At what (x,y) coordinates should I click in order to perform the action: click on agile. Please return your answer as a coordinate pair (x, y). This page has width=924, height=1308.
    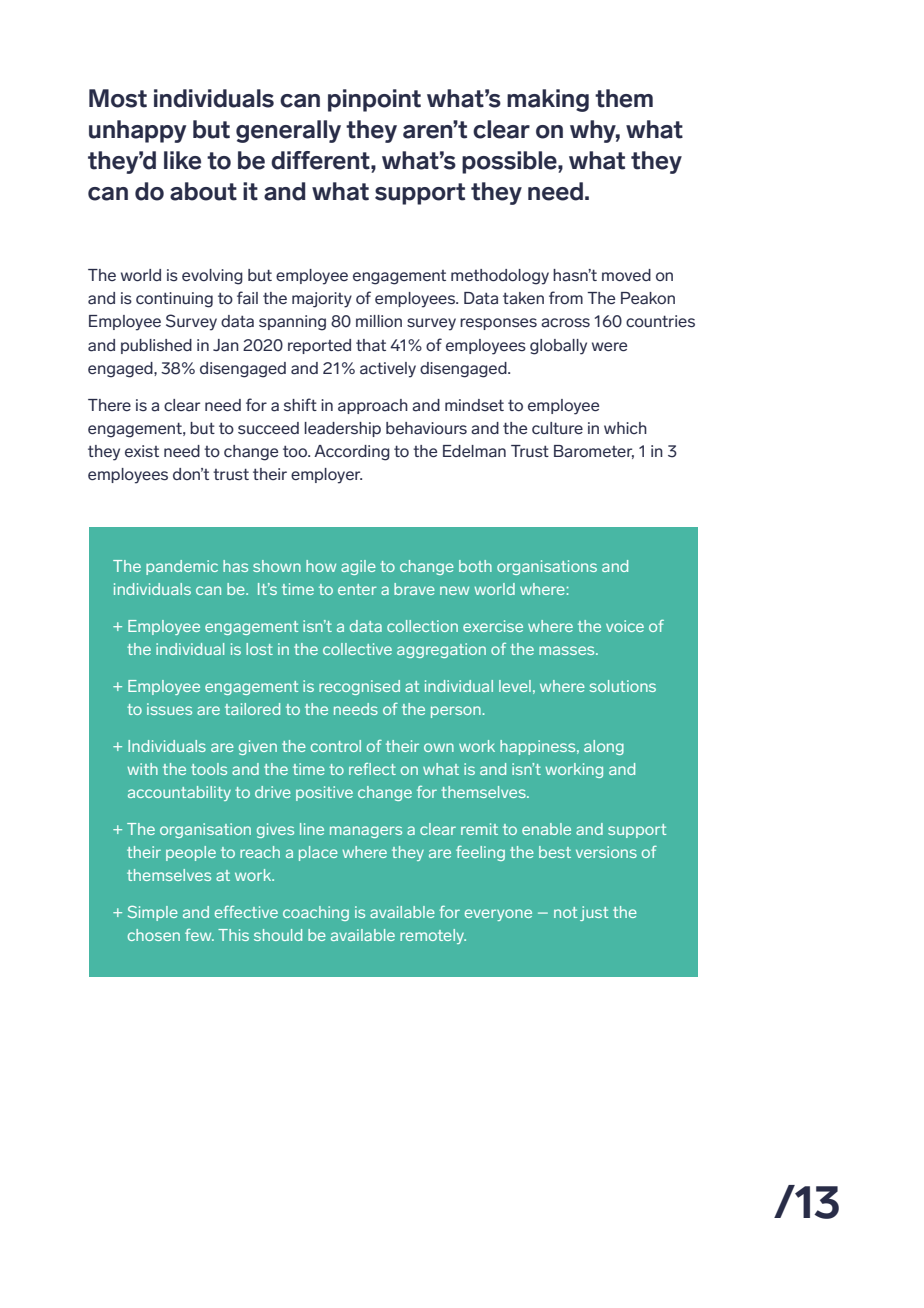
    Looking at the image, I should click on (358, 567).
